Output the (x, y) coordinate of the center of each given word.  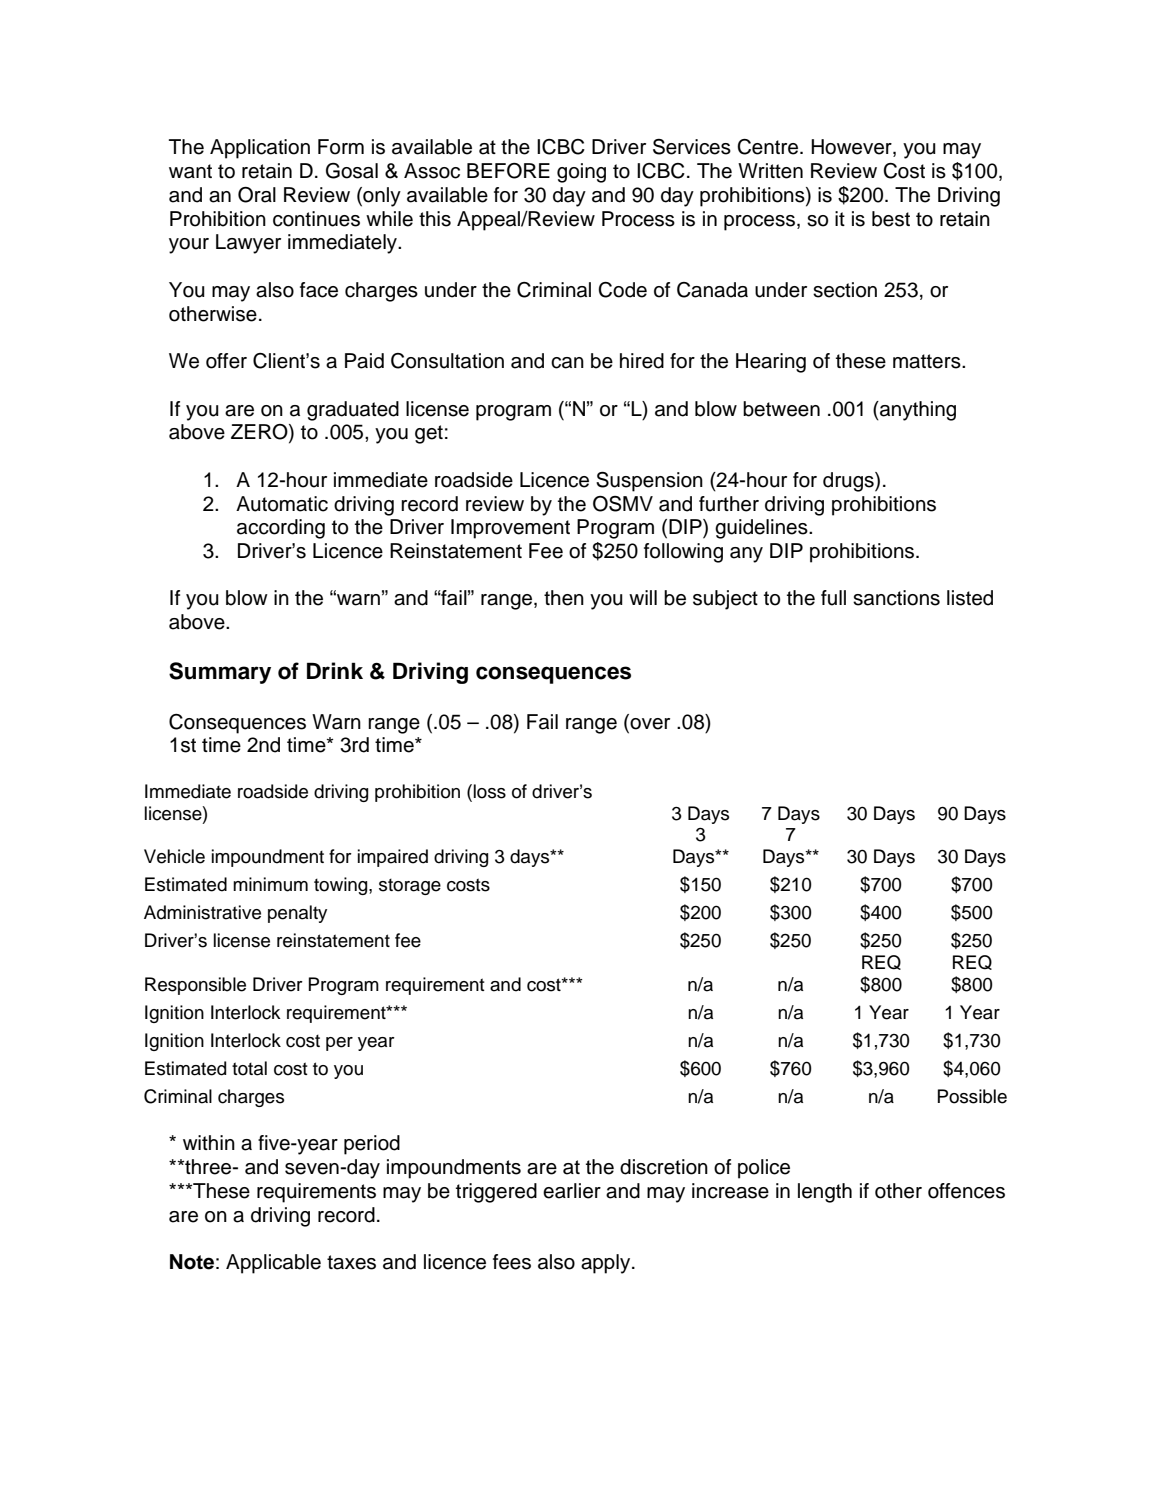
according (281, 529)
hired (642, 361)
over (649, 722)
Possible (972, 1096)
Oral (257, 195)
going (581, 173)
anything (917, 411)
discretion (664, 1167)
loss (490, 791)
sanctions (896, 598)
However (852, 148)
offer (226, 361)
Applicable (273, 1264)
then (564, 598)
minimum (270, 884)
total (249, 1068)
